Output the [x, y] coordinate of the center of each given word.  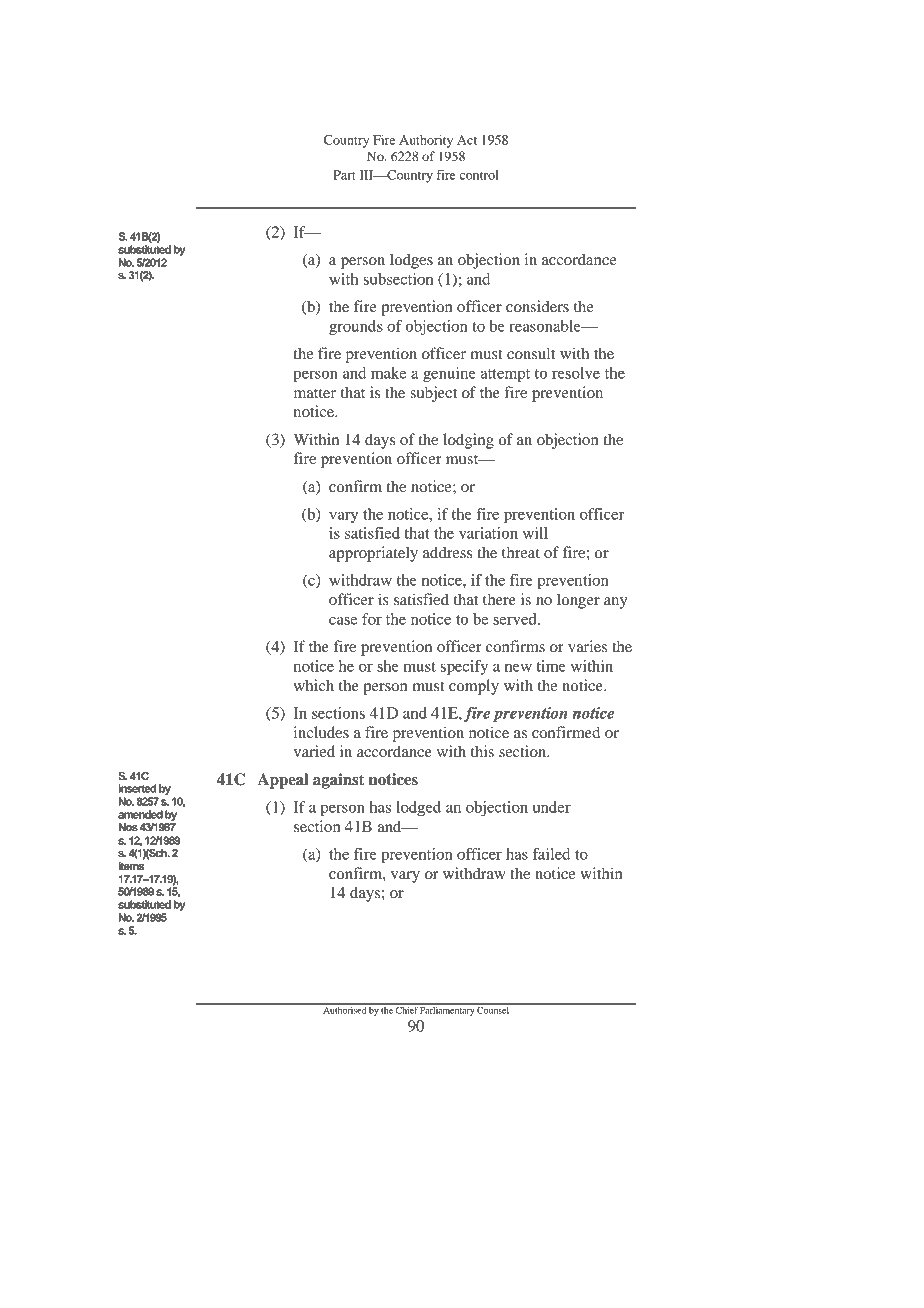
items [131, 864]
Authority [426, 141]
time [551, 666]
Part [344, 175]
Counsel [494, 1009]
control [479, 175]
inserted [137, 788]
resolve [576, 373]
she [388, 666]
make [388, 373]
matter [315, 393]
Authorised [344, 1009]
